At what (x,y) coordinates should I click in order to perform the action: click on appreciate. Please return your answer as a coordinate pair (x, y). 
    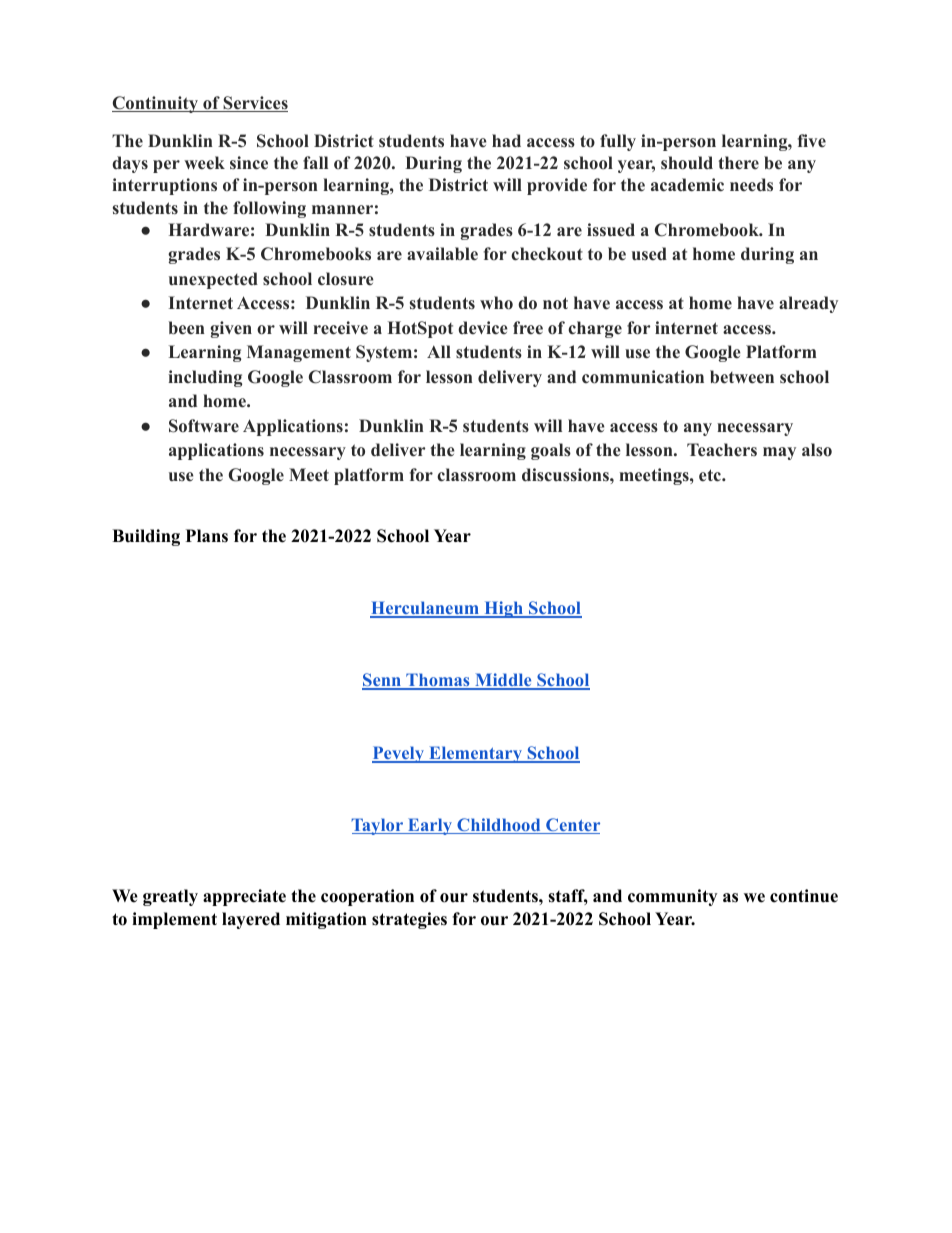
    Looking at the image, I should click on (244, 897).
